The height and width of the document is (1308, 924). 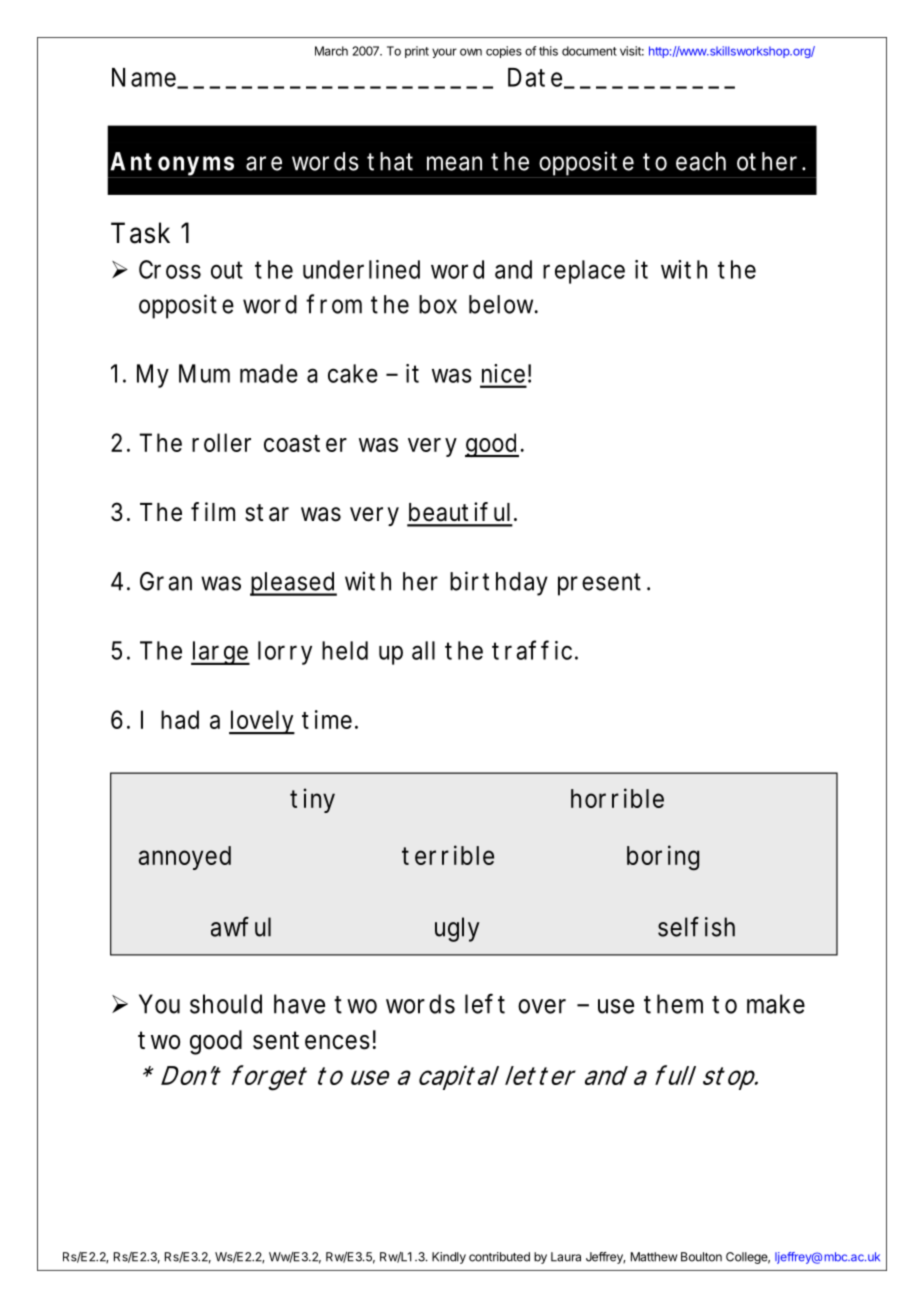 What do you see at coordinates (311, 1040) in the document?
I see `sentences` at bounding box center [311, 1040].
